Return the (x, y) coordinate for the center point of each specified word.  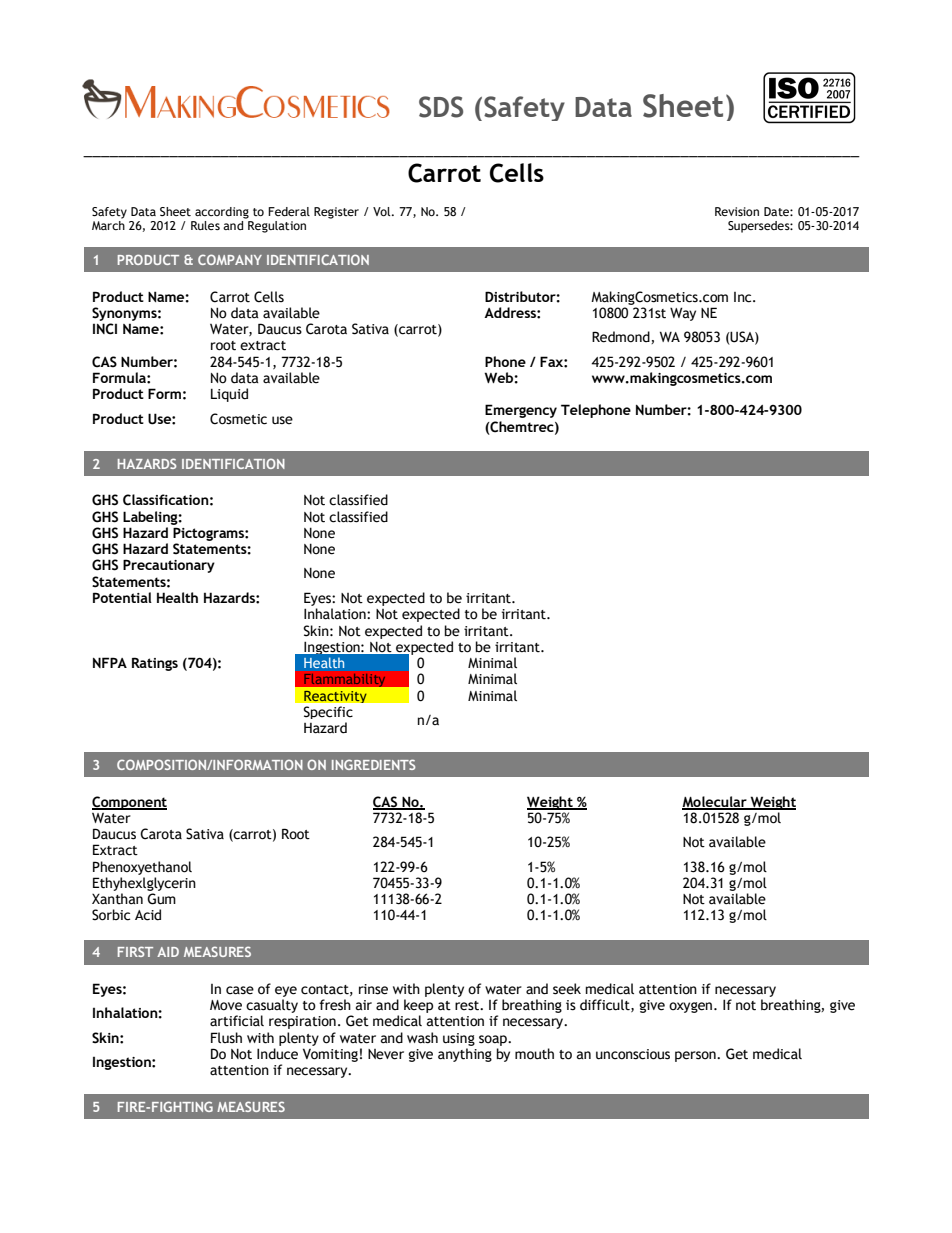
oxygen (690, 1007)
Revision (737, 211)
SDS (441, 107)
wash (422, 1038)
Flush (226, 1037)
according (222, 213)
